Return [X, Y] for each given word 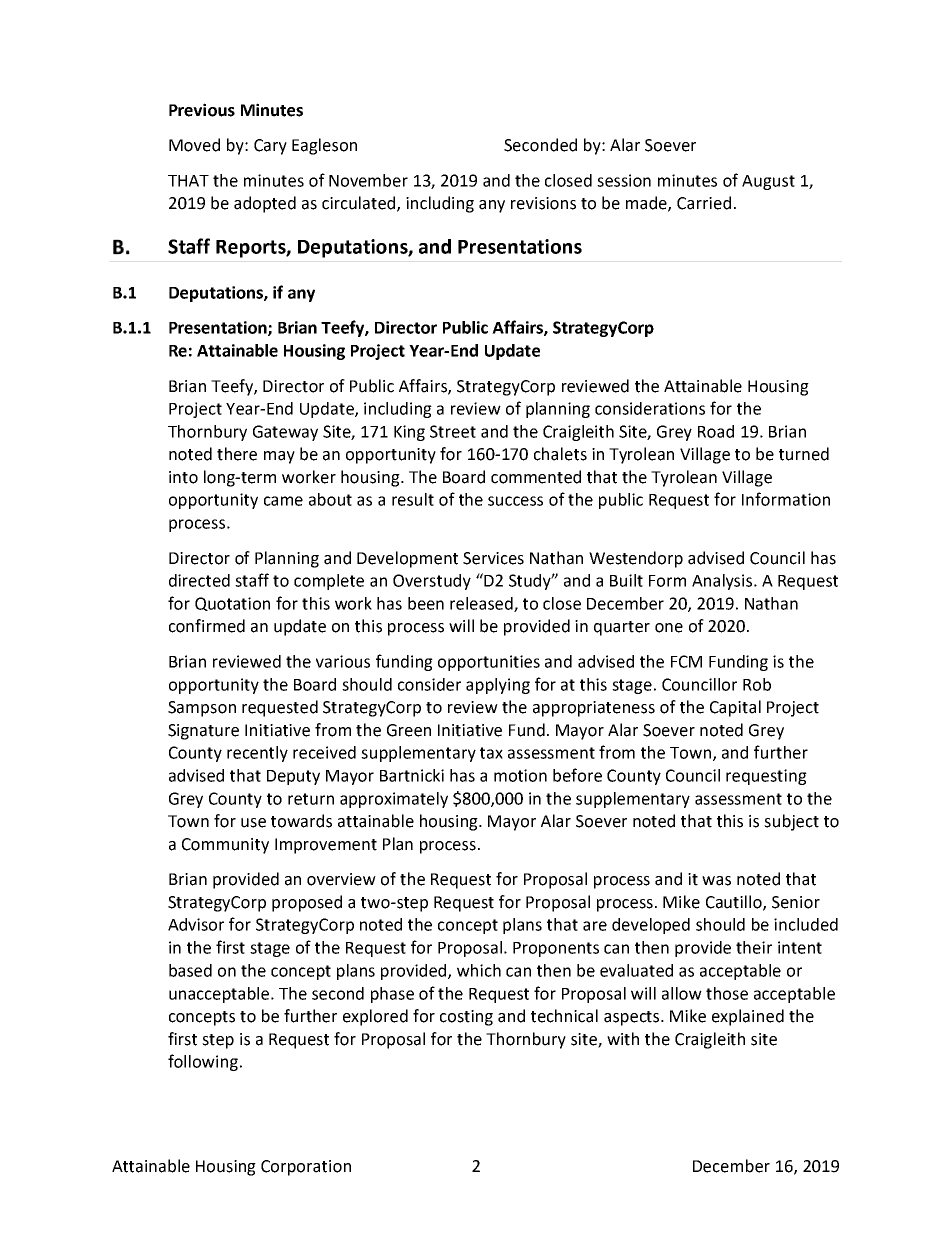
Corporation [306, 1168]
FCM [686, 661]
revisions [543, 203]
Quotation [232, 604]
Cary [270, 147]
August [768, 182]
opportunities [489, 663]
